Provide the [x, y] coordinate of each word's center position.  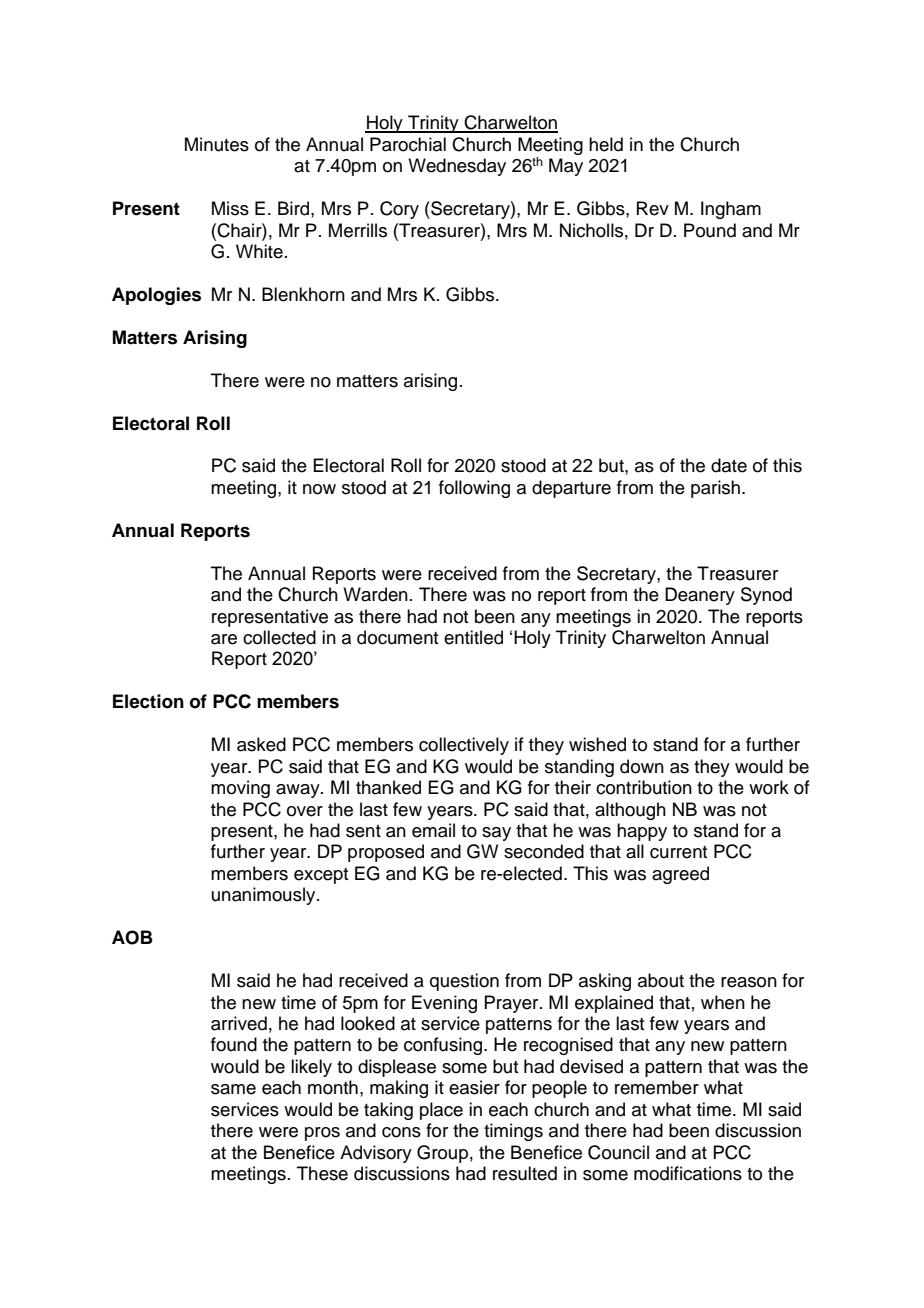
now [319, 489]
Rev [653, 208]
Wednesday [457, 167]
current [678, 852]
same [233, 1089]
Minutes [217, 144]
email [433, 830]
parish [715, 489]
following [474, 489]
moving [240, 789]
